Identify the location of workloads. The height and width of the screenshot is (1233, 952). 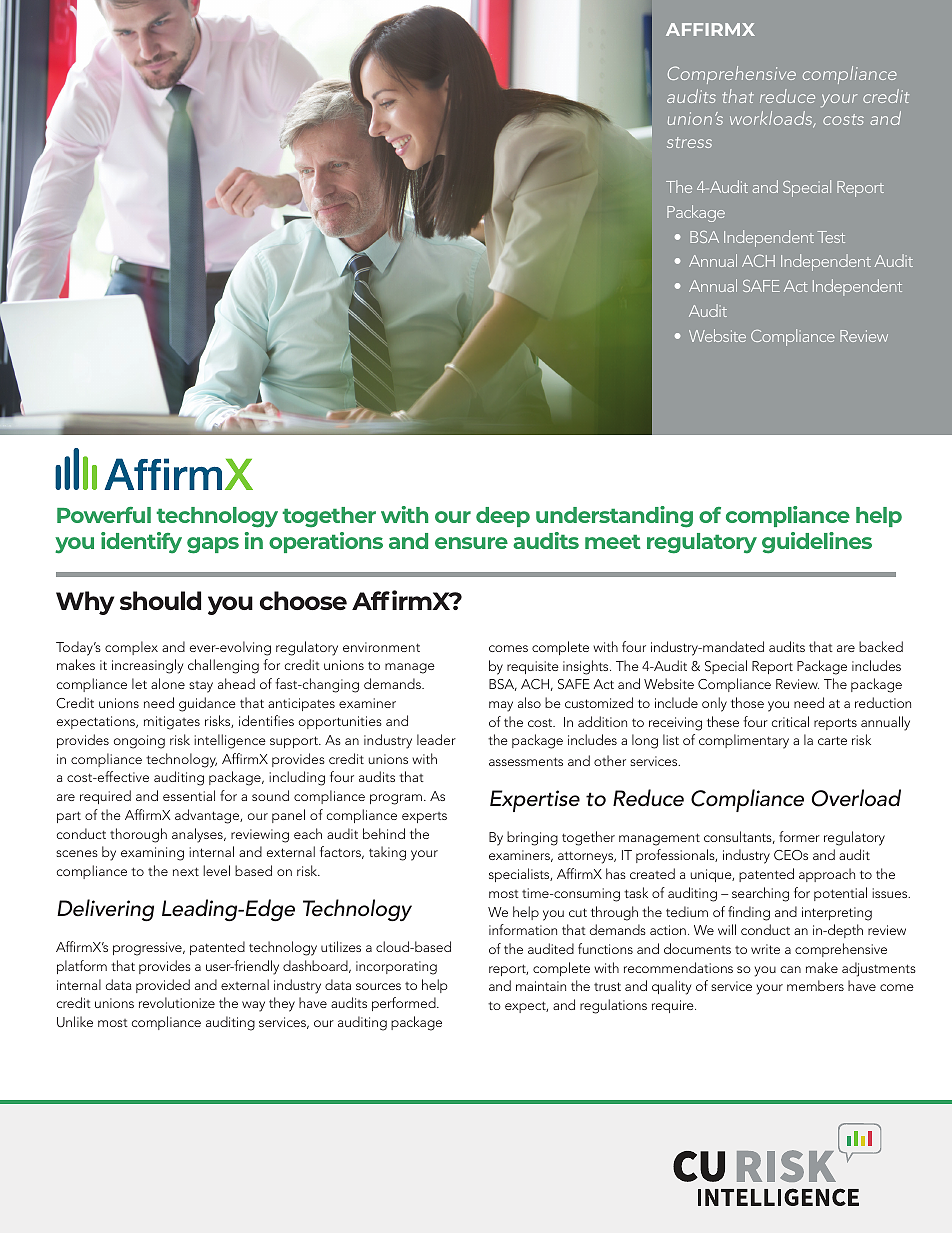
(772, 119).
